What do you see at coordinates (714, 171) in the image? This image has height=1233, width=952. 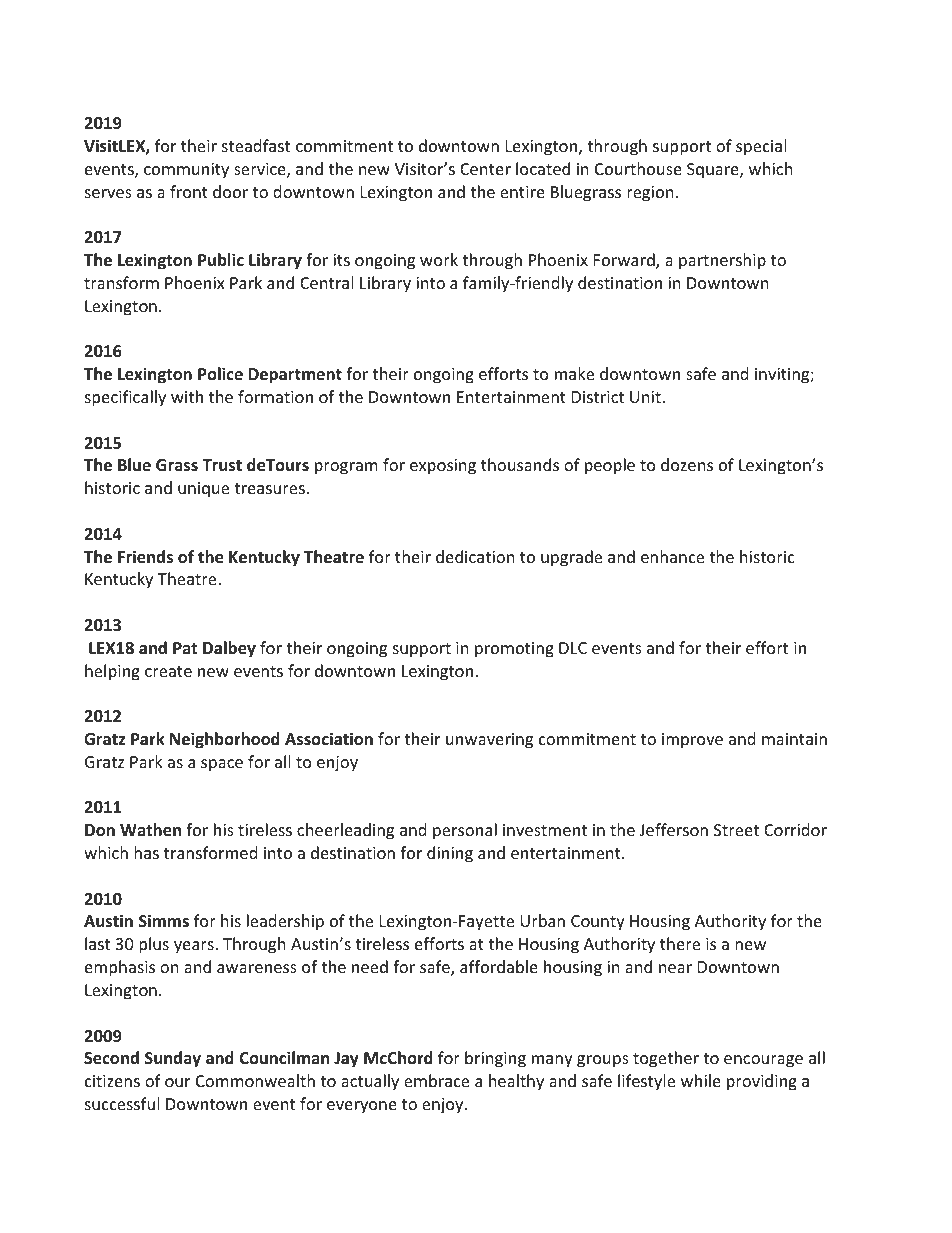 I see `Square` at bounding box center [714, 171].
